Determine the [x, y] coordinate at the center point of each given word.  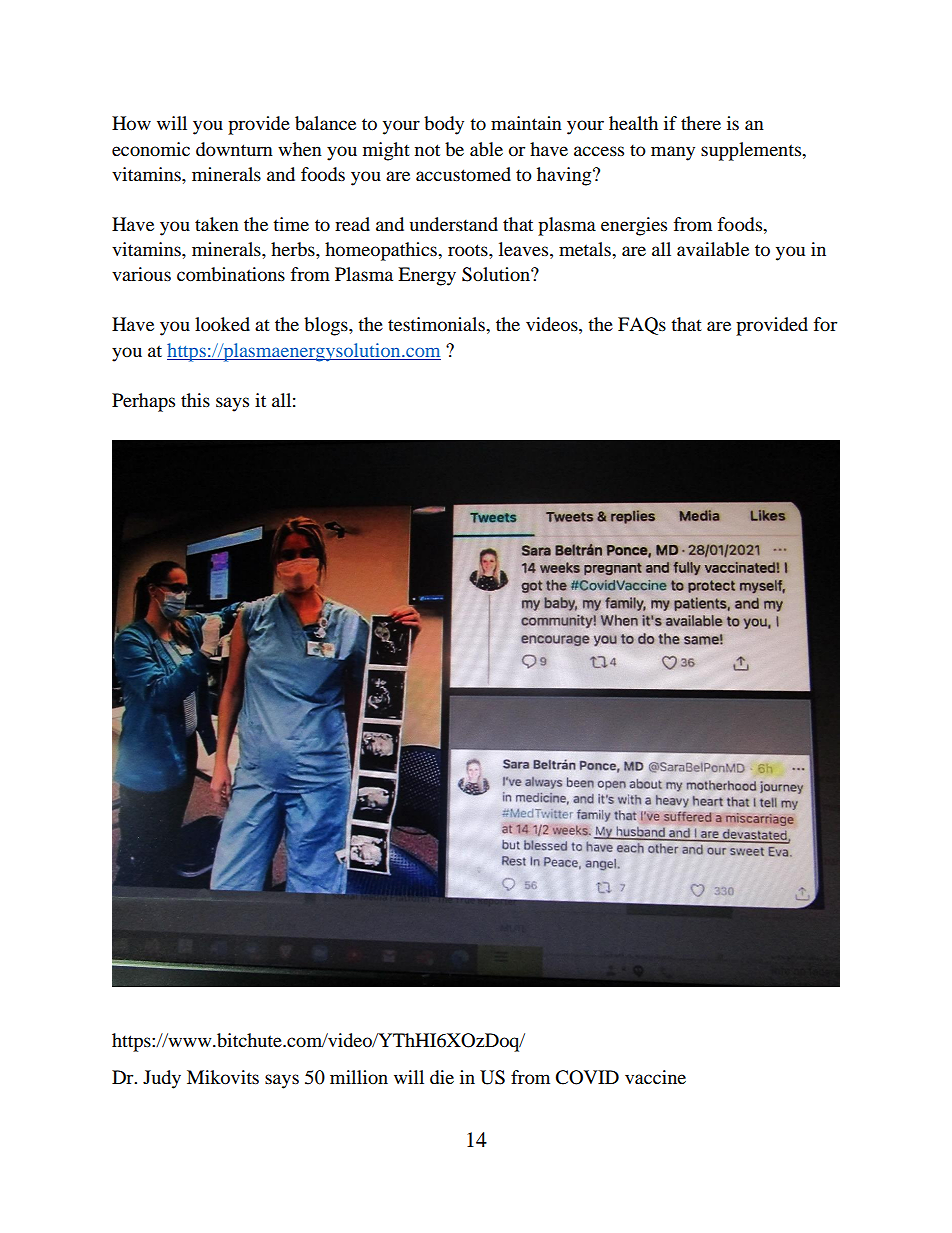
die [442, 1077]
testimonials [437, 324]
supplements [752, 151]
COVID [587, 1077]
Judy [162, 1079]
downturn [234, 149]
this [195, 400]
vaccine [655, 1077]
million [359, 1077]
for [825, 324]
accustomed [463, 174]
